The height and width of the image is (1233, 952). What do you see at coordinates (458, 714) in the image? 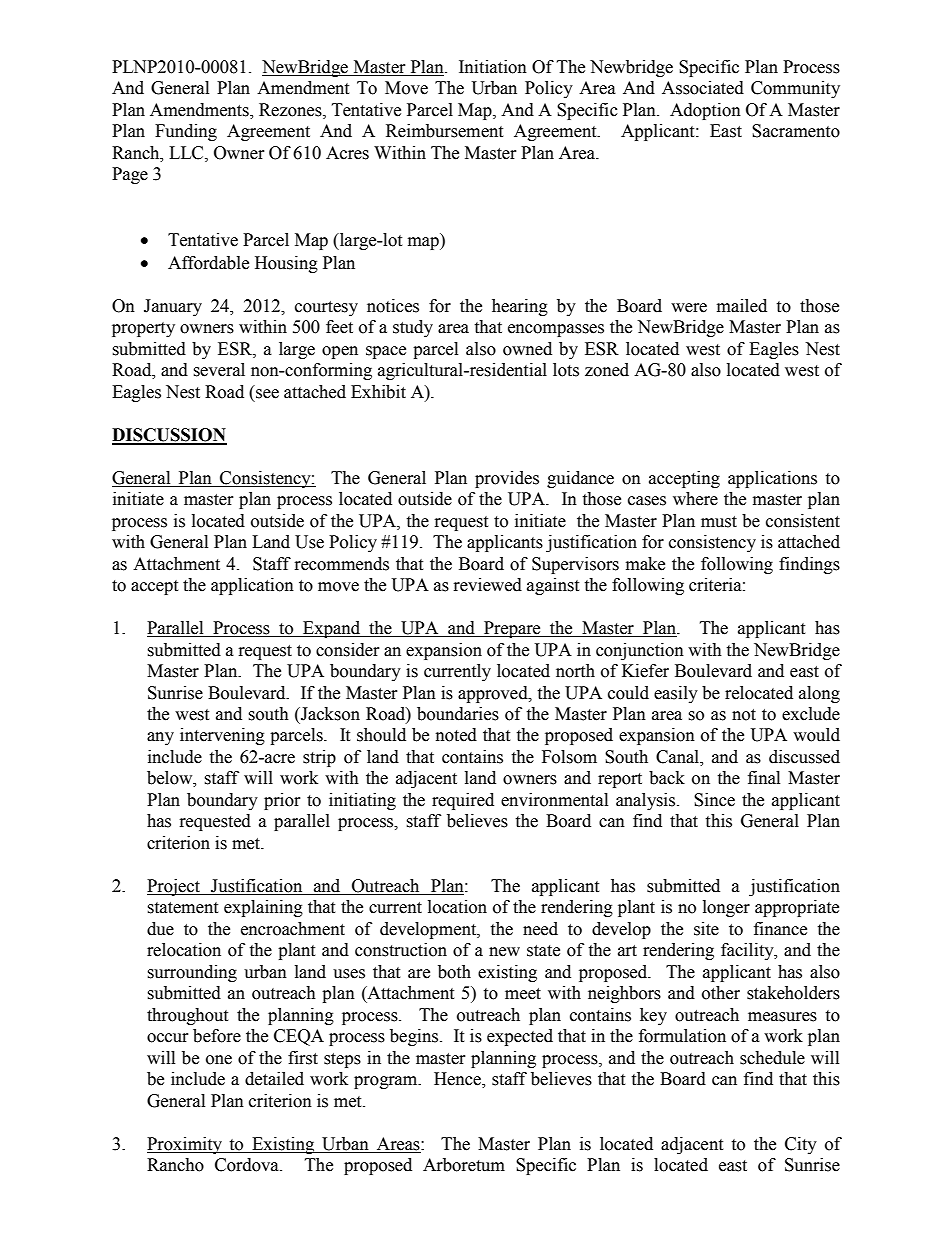
I see `boundaries` at bounding box center [458, 714].
